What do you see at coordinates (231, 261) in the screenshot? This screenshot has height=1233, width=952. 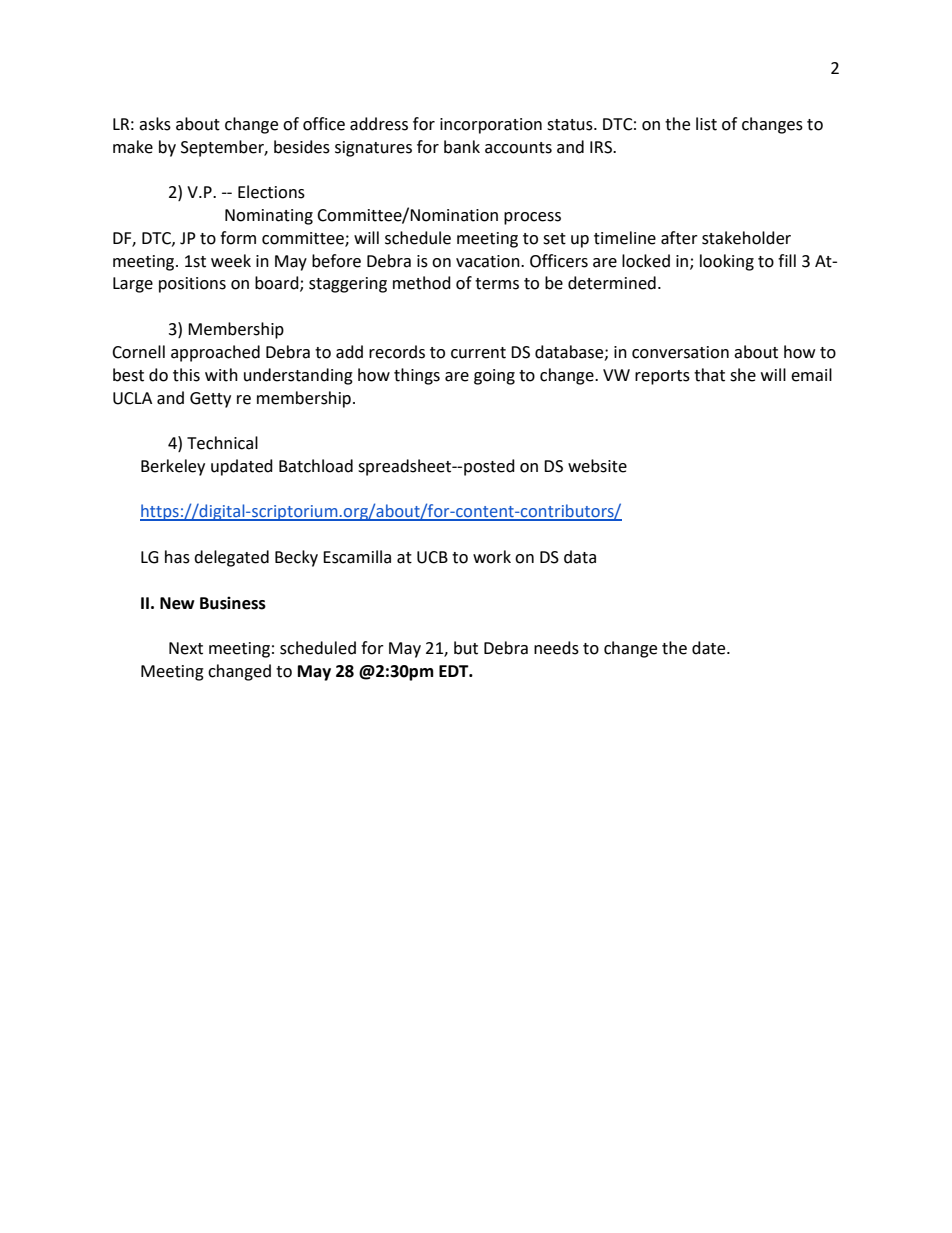 I see `week` at bounding box center [231, 261].
